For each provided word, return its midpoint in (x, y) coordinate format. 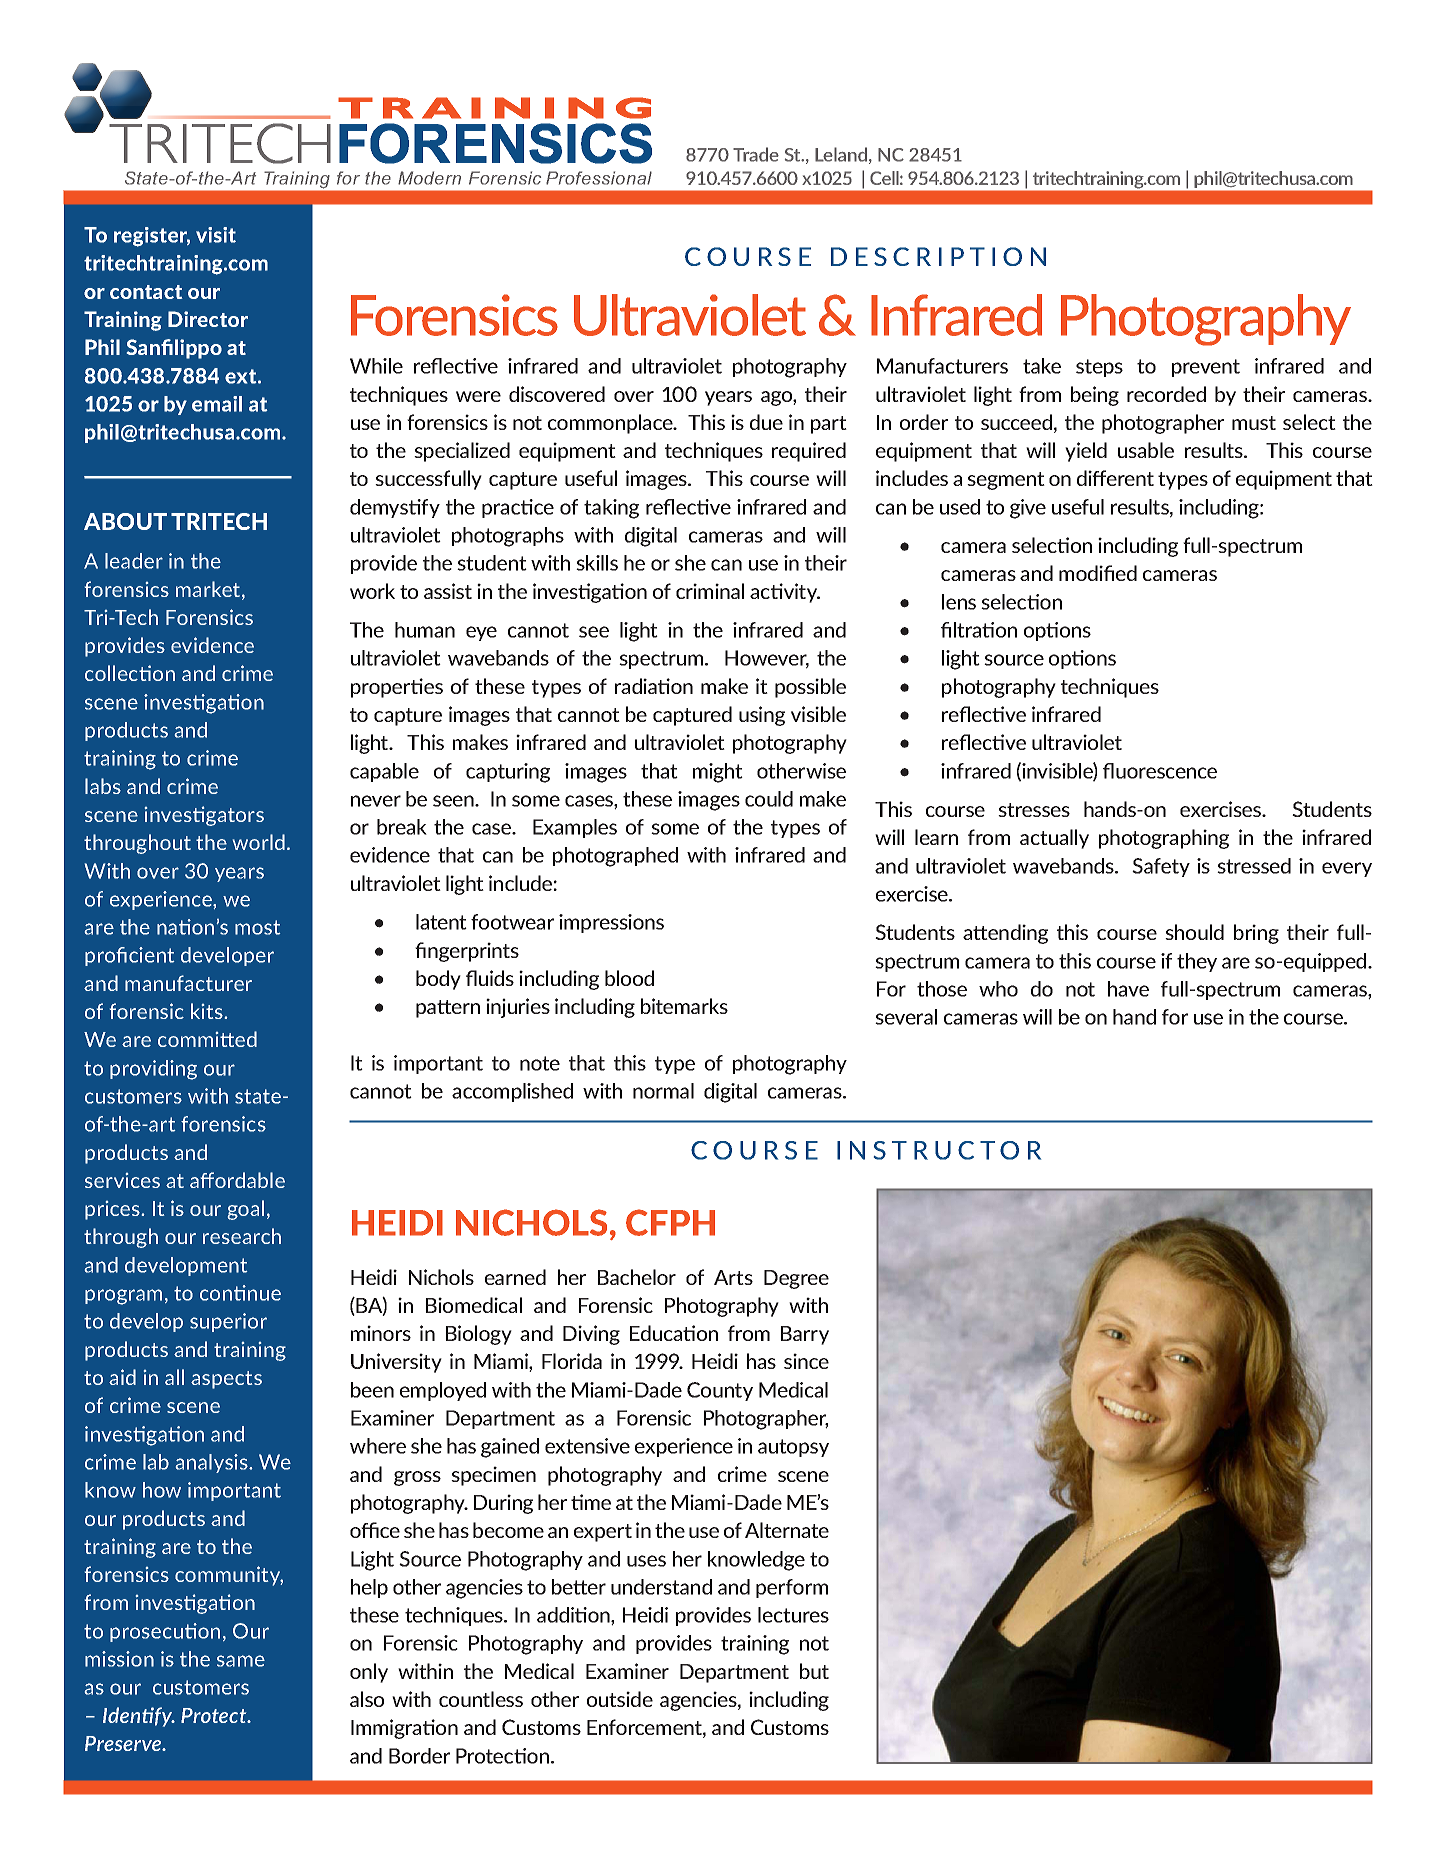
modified (1098, 573)
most (257, 927)
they (1197, 962)
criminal (710, 591)
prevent (1206, 368)
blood (629, 978)
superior (228, 1322)
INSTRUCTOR (939, 1150)
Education (674, 1333)
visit (216, 235)
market (209, 590)
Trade (756, 154)
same (241, 1661)
